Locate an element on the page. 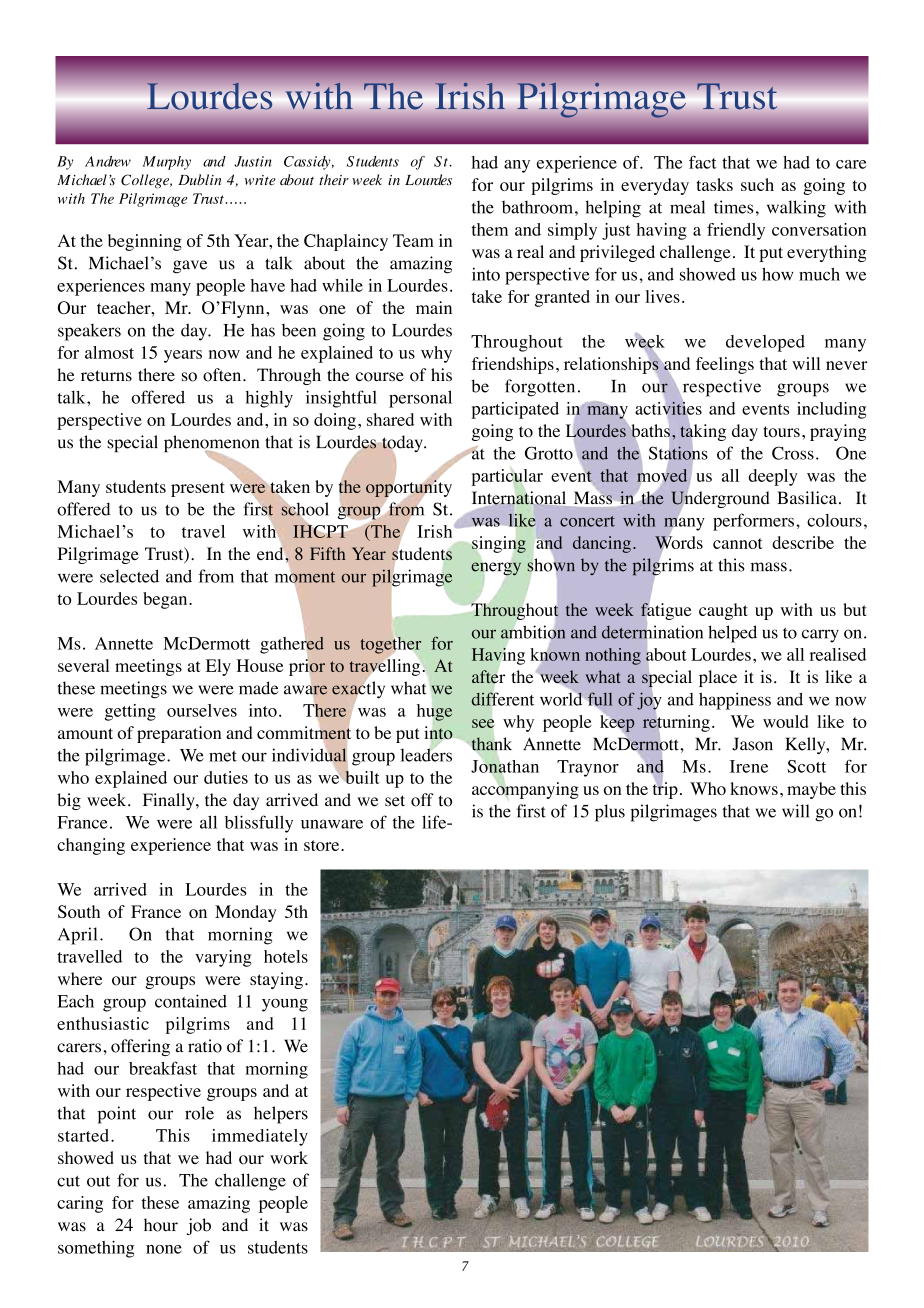 The height and width of the image is (1308, 924). hour is located at coordinates (161, 1225).
